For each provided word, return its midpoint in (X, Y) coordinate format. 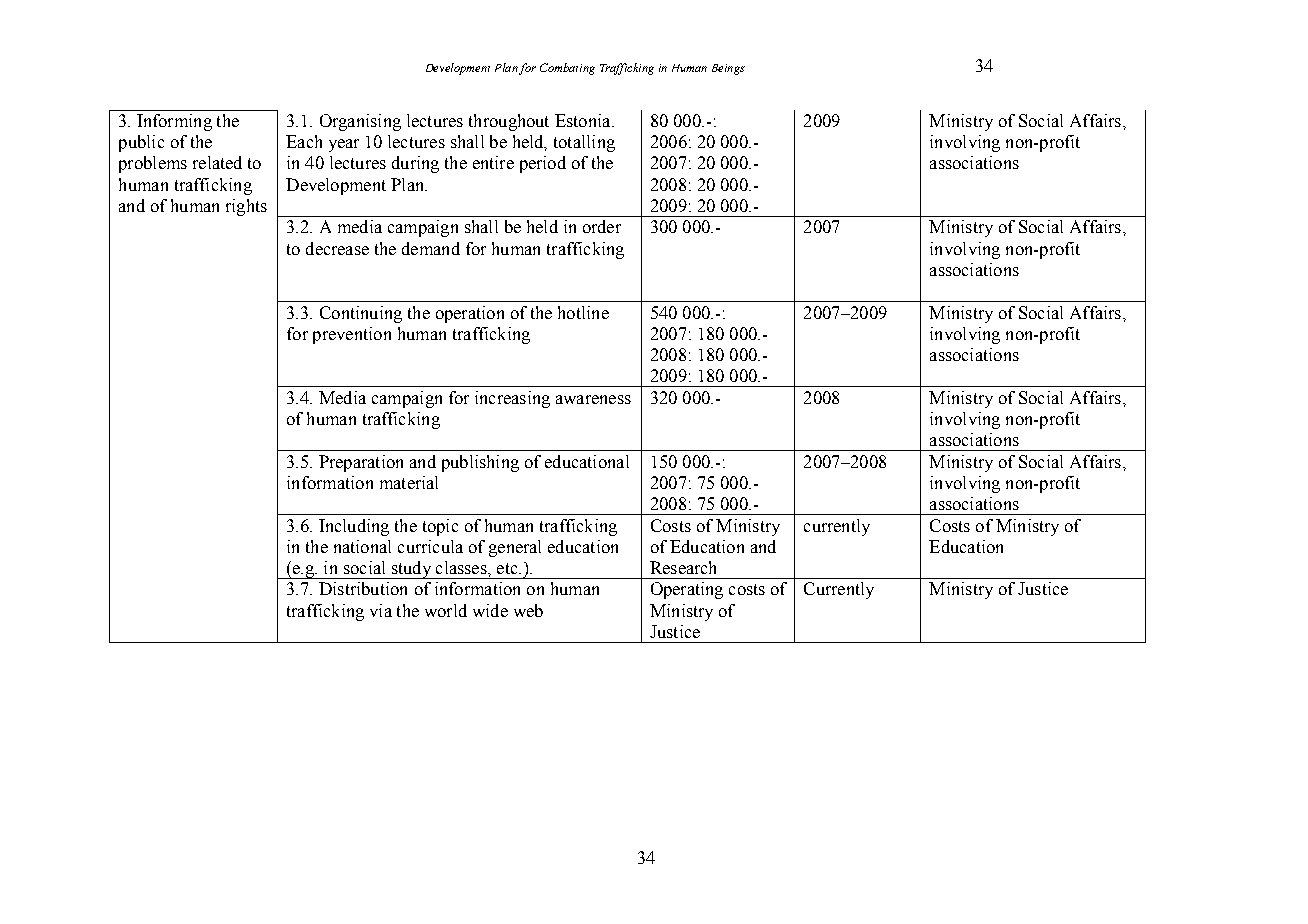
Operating (687, 590)
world (446, 610)
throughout (509, 122)
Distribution (363, 588)
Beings (728, 69)
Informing (174, 122)
